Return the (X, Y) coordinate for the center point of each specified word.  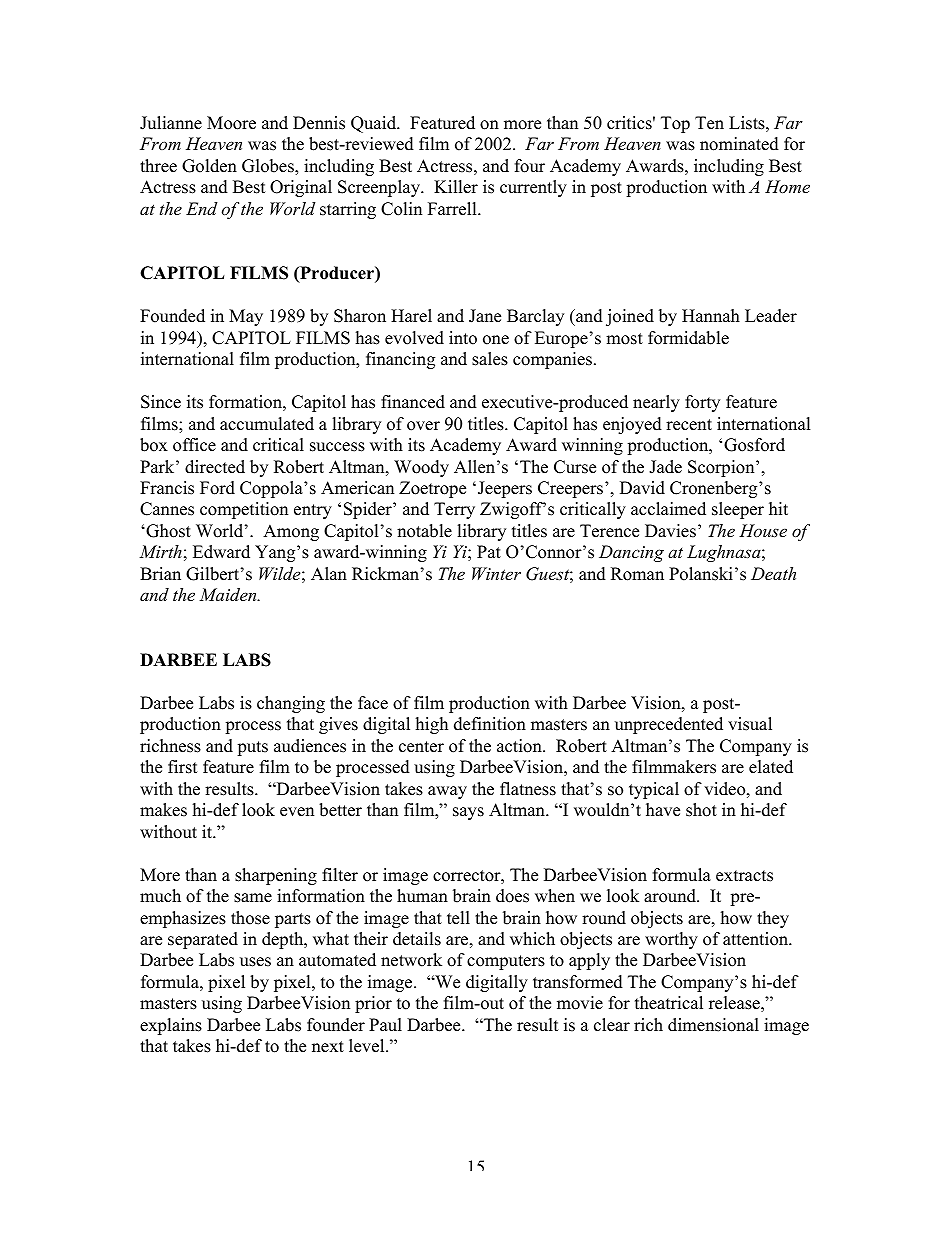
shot (701, 810)
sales (490, 359)
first (183, 767)
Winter (496, 573)
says (468, 813)
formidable (688, 338)
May (246, 317)
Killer (456, 187)
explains (171, 1026)
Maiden (229, 594)
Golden (209, 166)
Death (773, 573)
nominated (739, 144)
